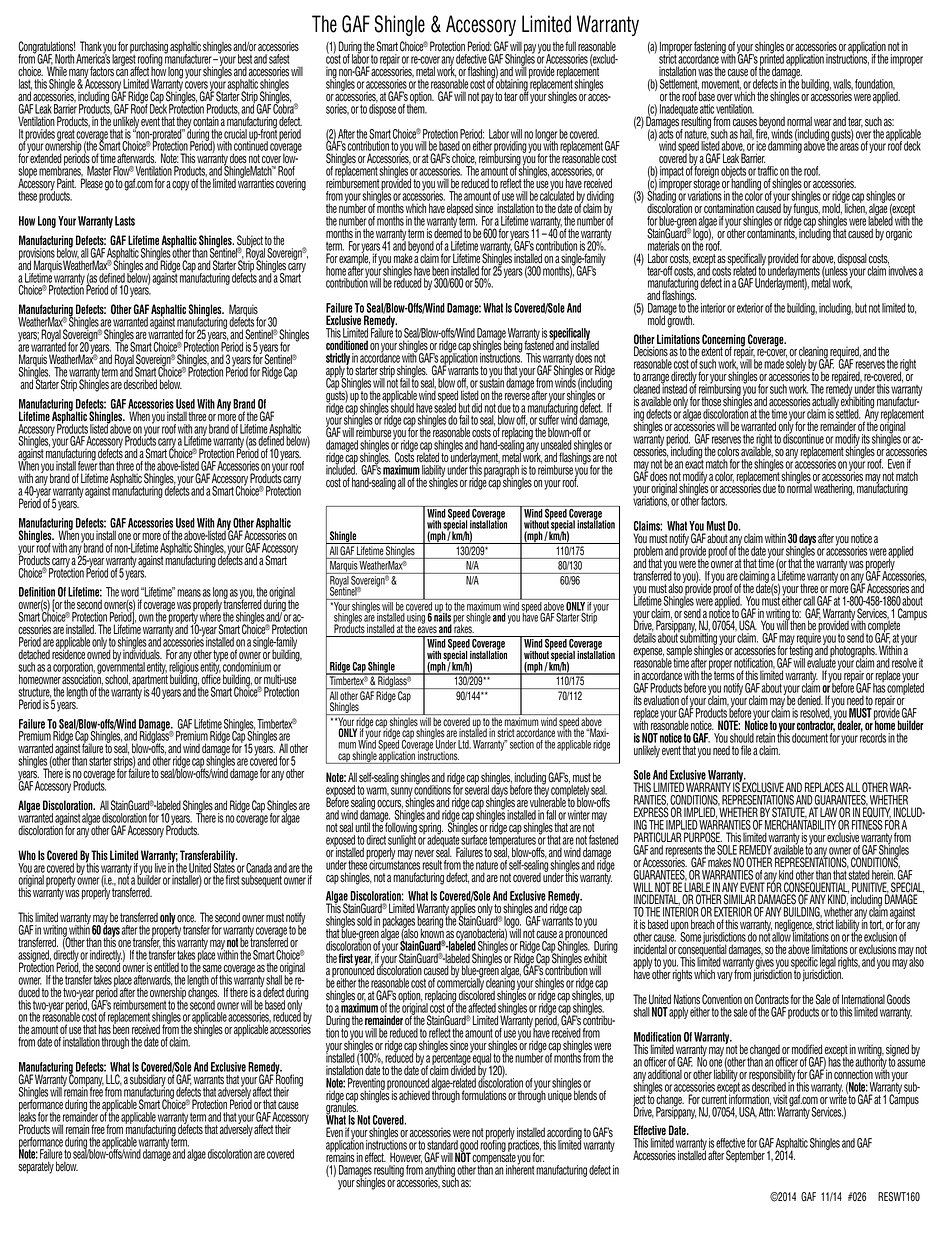  What do you see at coordinates (245, 59) in the image?
I see `best` at bounding box center [245, 59].
